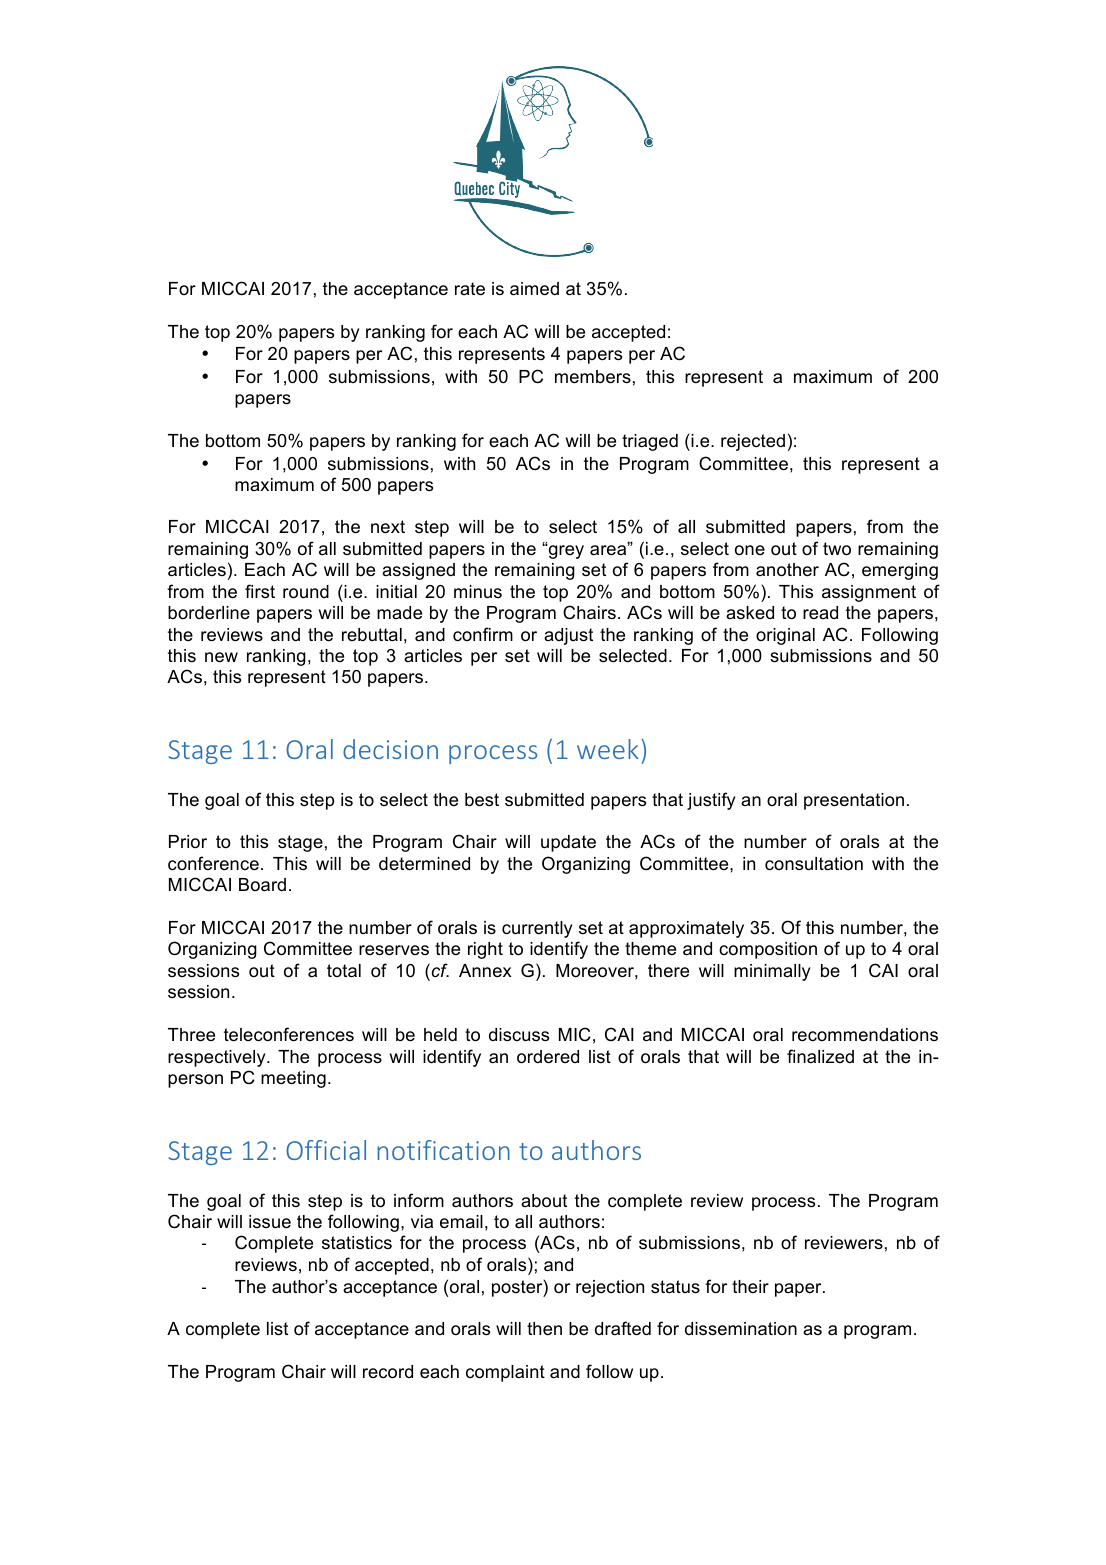 This screenshot has height=1565, width=1106. Describe the element at coordinates (388, 1372) in the screenshot. I see `record` at that location.
